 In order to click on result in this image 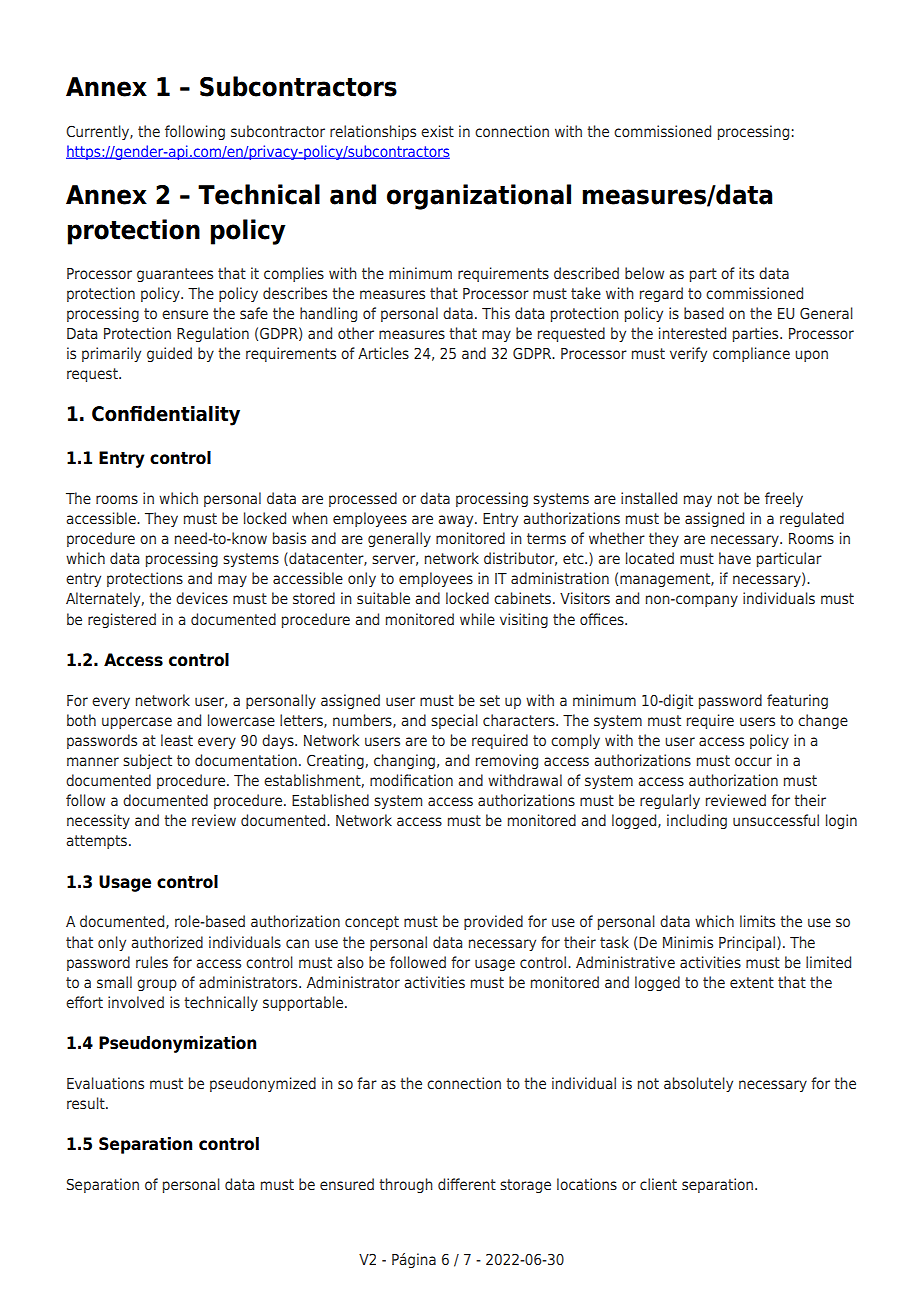, I will do `click(87, 1103)`.
